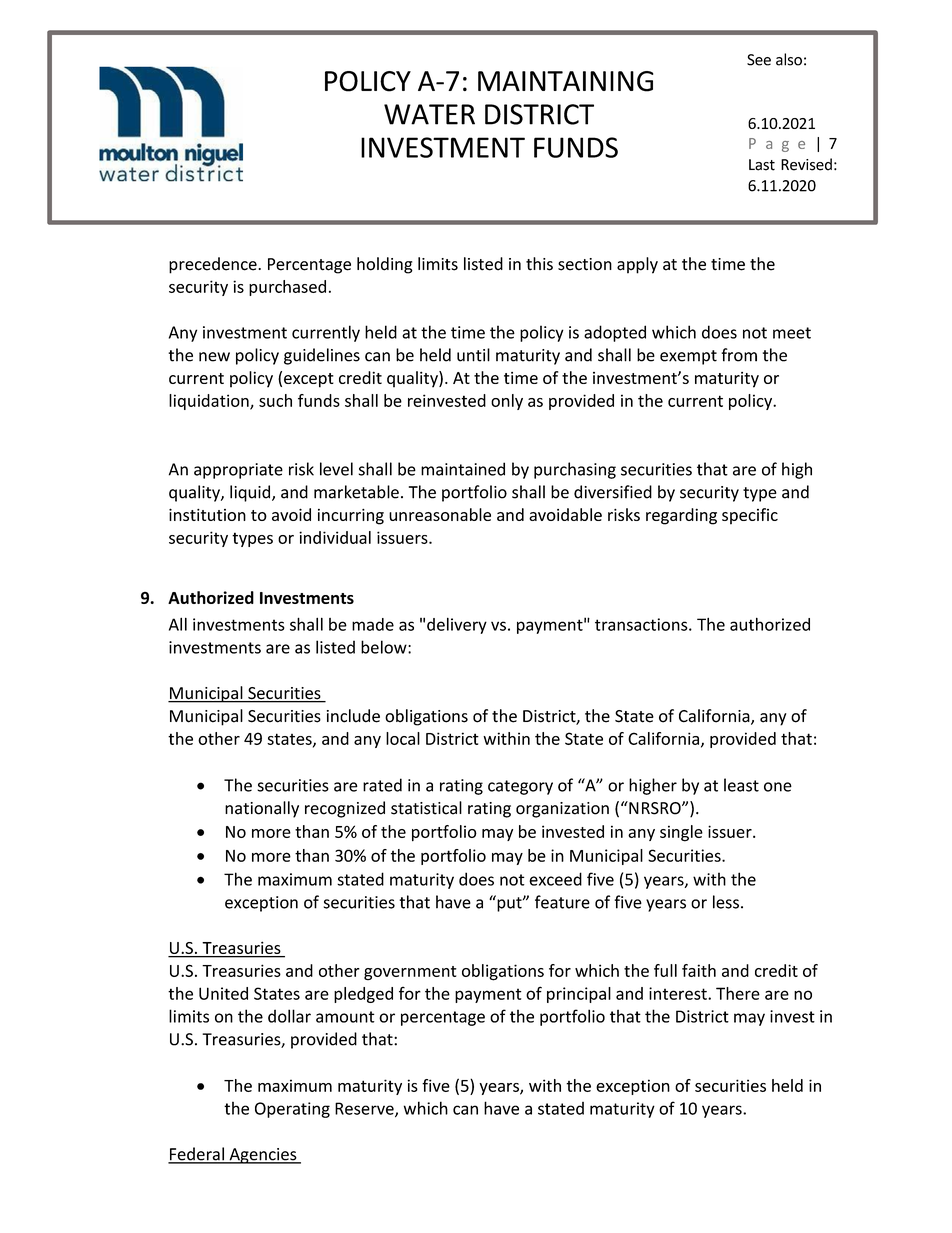 Image resolution: width=952 pixels, height=1233 pixels. Describe the element at coordinates (365, 1109) in the screenshot. I see `Reserve` at that location.
